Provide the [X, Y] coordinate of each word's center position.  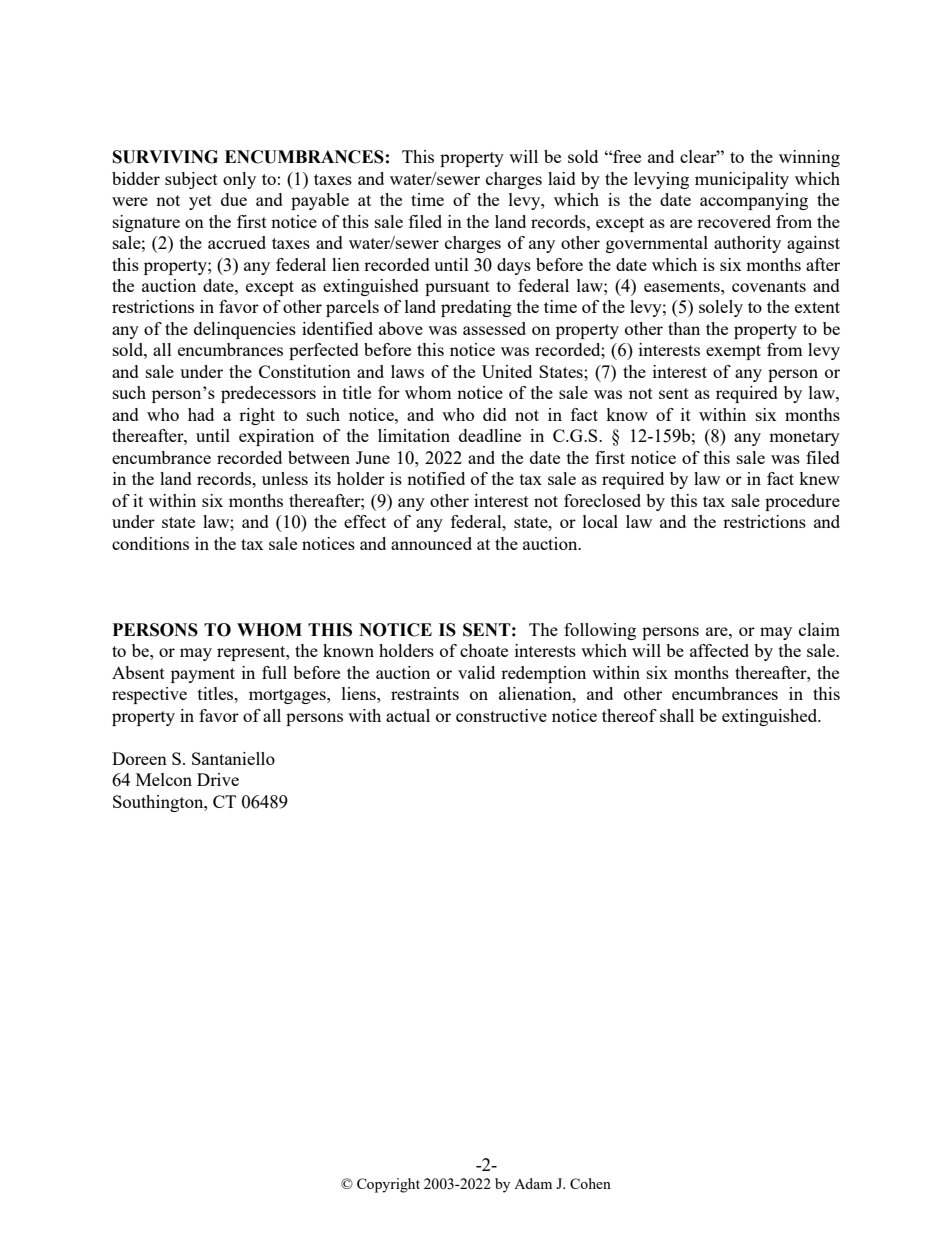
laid [562, 178]
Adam [533, 1183]
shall [677, 715]
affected [719, 650]
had [201, 414]
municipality [742, 180]
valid [476, 672]
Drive [218, 779]
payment [203, 675]
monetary [804, 438]
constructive [501, 715]
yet [200, 202]
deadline [490, 435]
